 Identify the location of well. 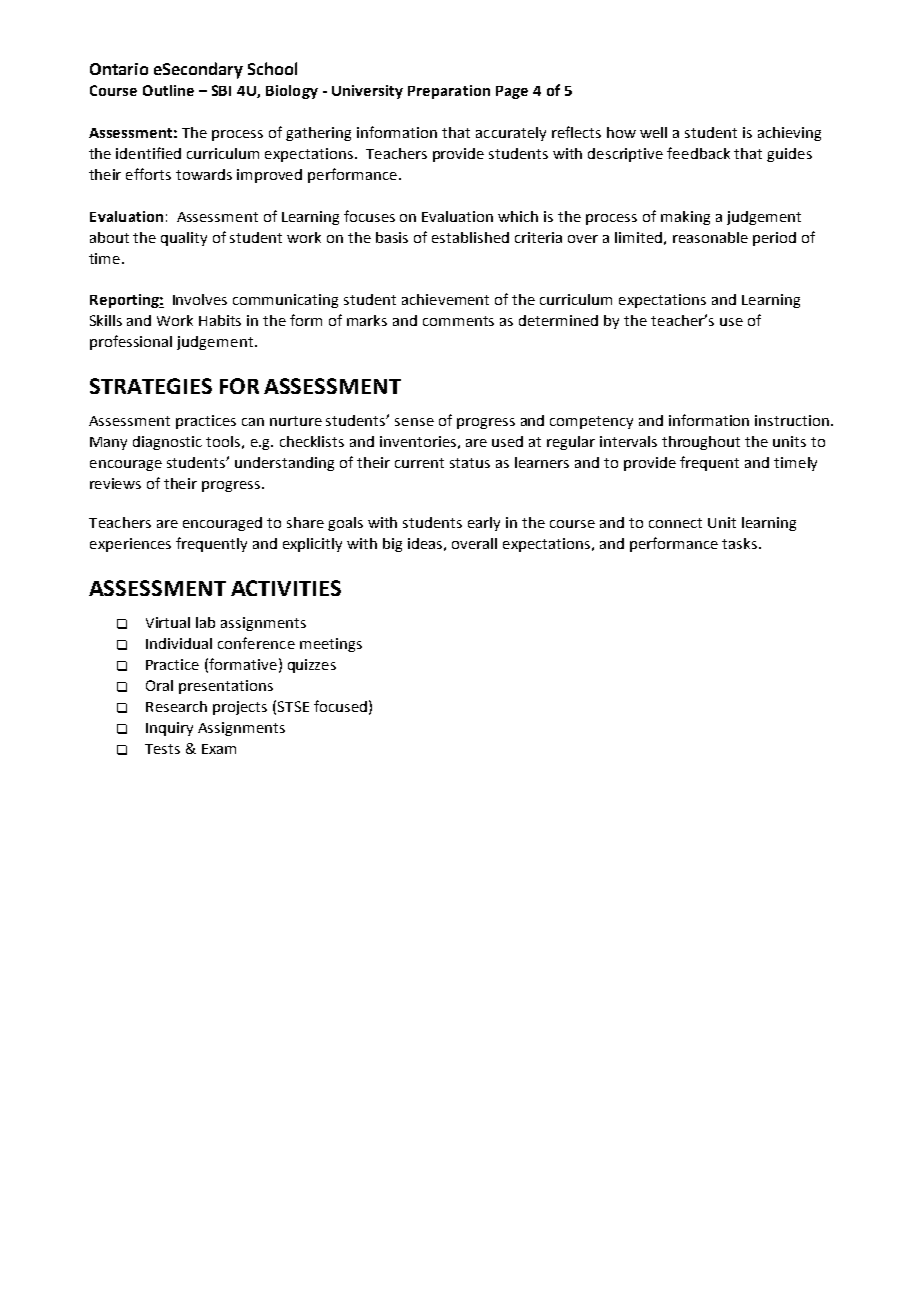
(653, 132).
